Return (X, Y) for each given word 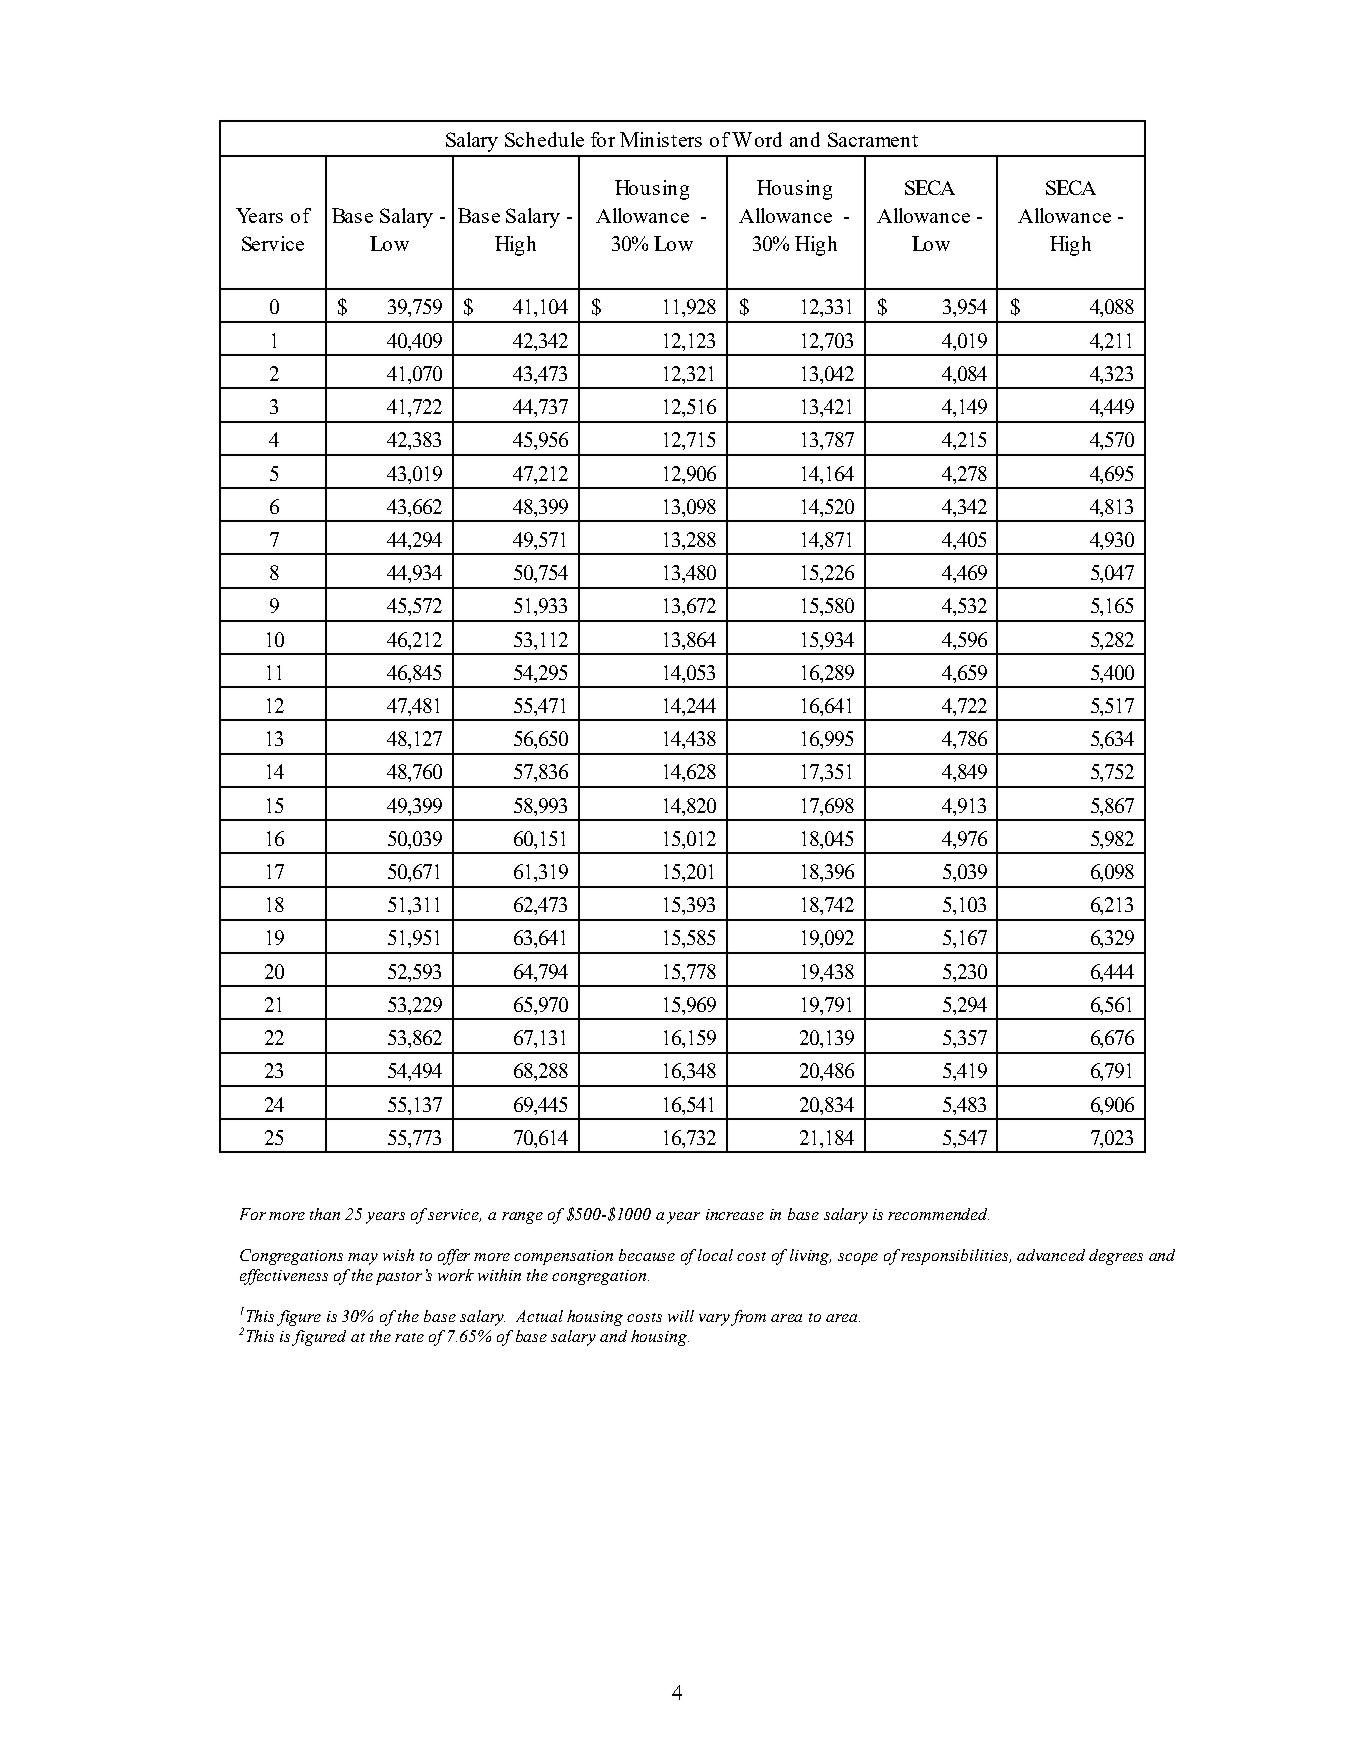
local (715, 1255)
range (522, 1218)
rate (409, 1337)
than (325, 1214)
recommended (938, 1214)
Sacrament (873, 139)
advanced (1051, 1255)
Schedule (544, 139)
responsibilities (956, 1257)
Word (757, 139)
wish (398, 1255)
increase (735, 1214)
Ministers (661, 139)
